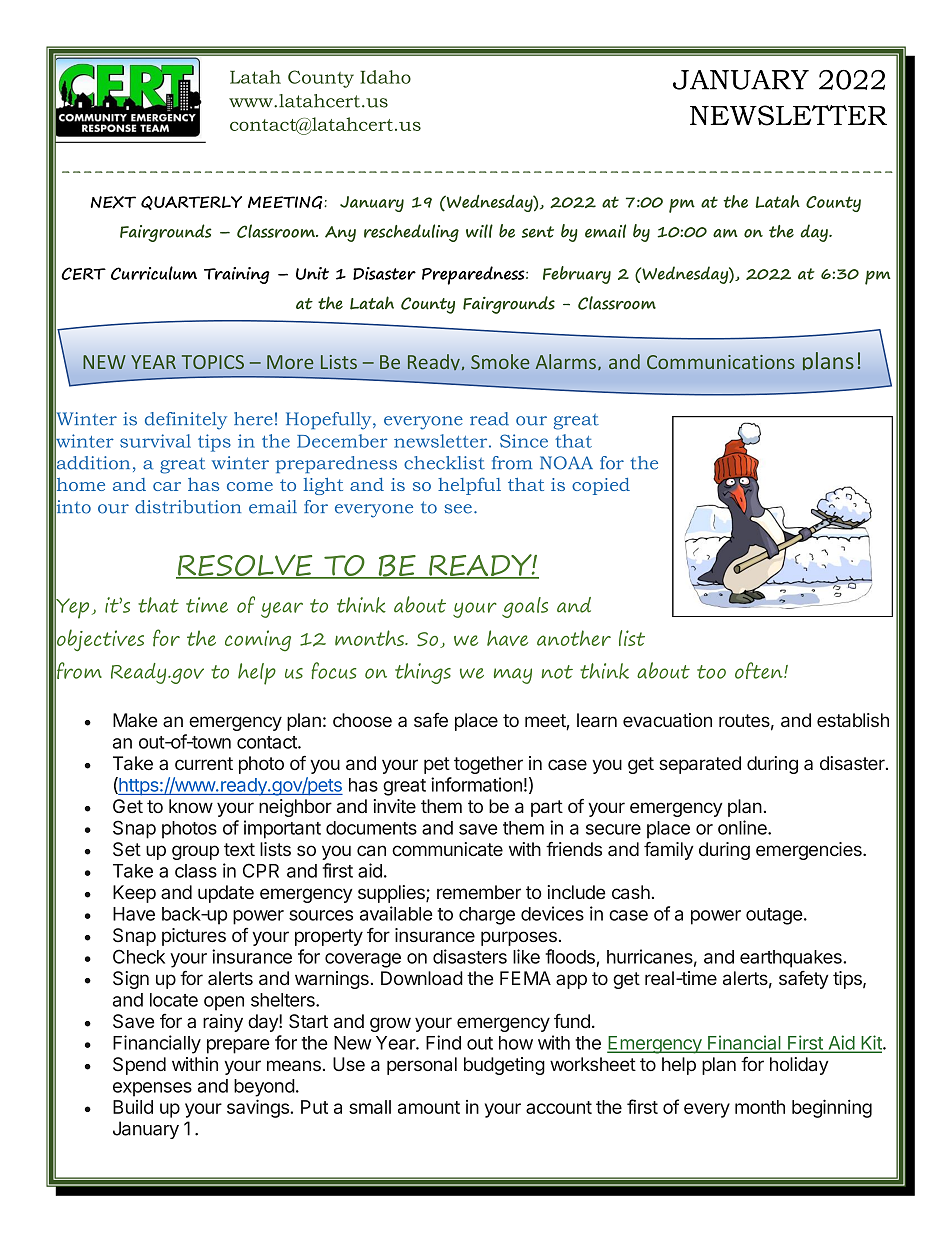 The width and height of the document is (952, 1233). What do you see at coordinates (538, 232) in the document?
I see `sent` at bounding box center [538, 232].
